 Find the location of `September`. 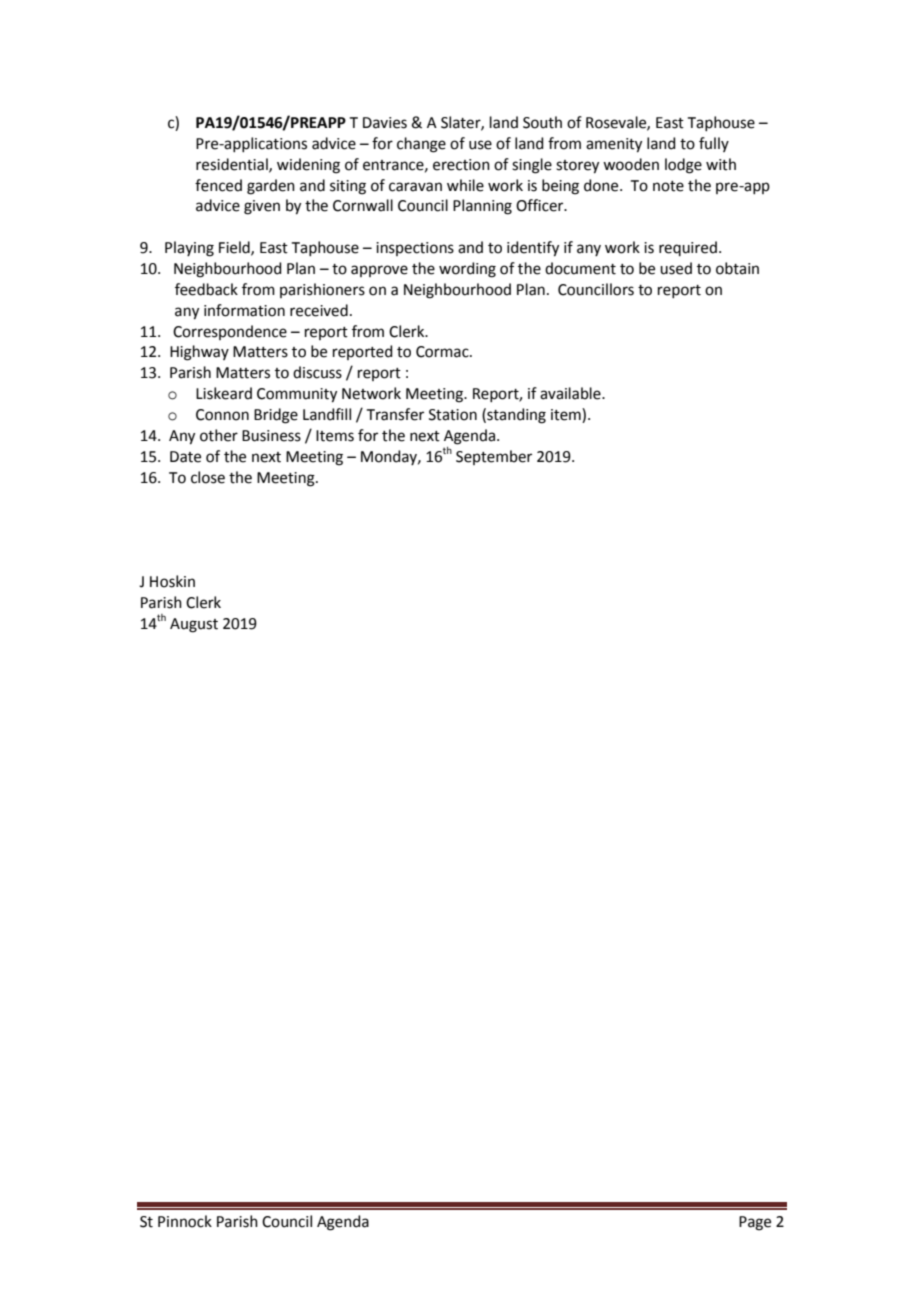

September is located at coordinates (494, 457).
